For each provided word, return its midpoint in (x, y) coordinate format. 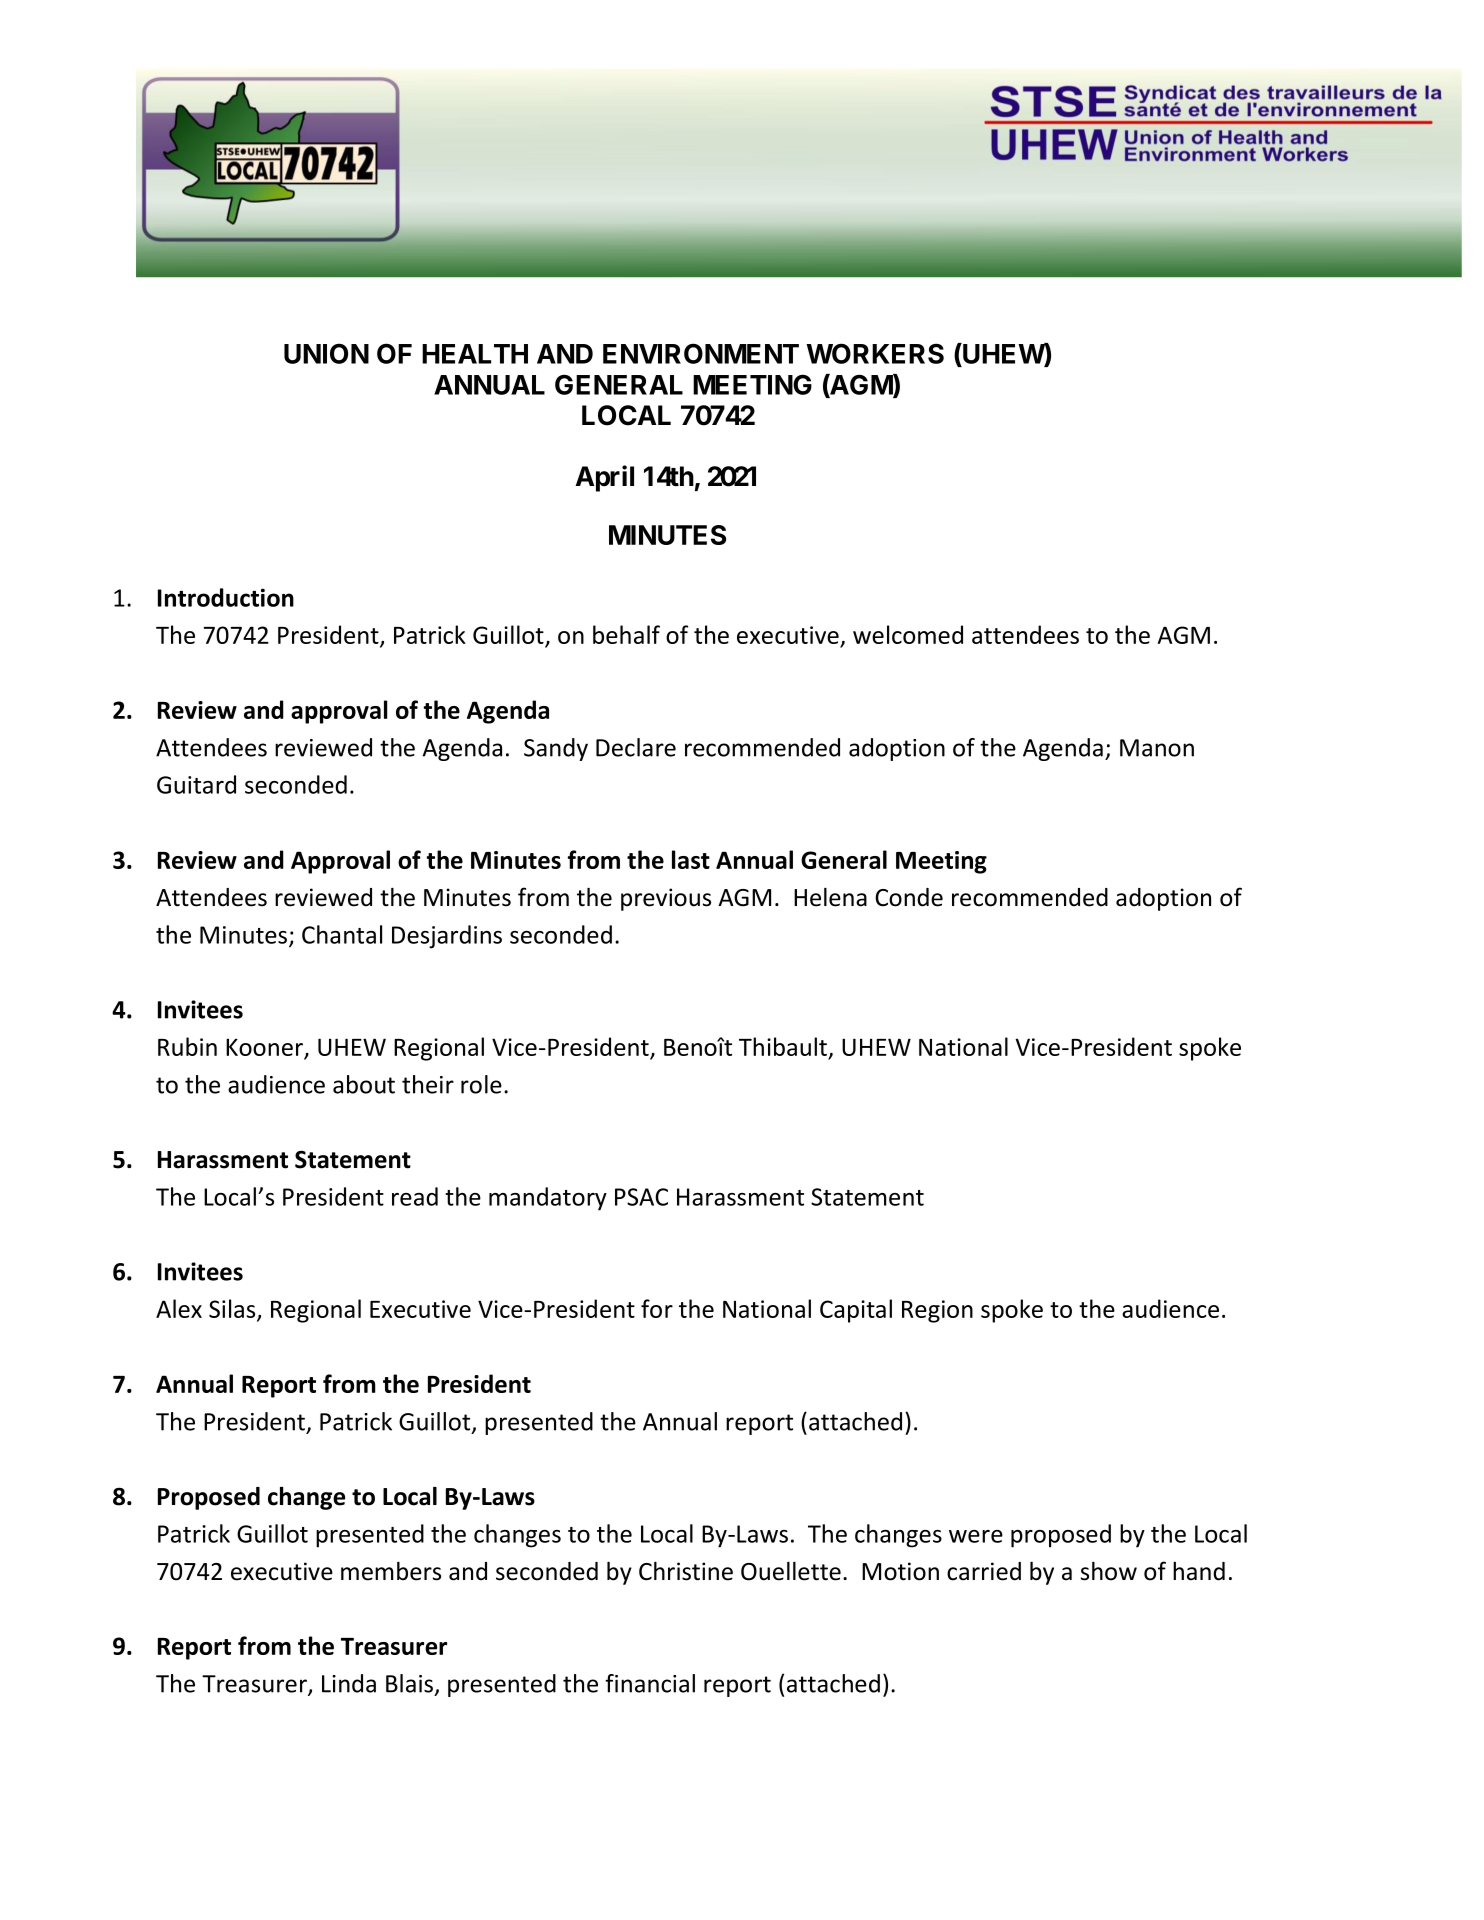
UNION (326, 353)
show (1109, 1571)
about (364, 1084)
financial (650, 1683)
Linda (349, 1683)
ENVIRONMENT (701, 353)
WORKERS (875, 353)
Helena (830, 897)
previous (666, 899)
